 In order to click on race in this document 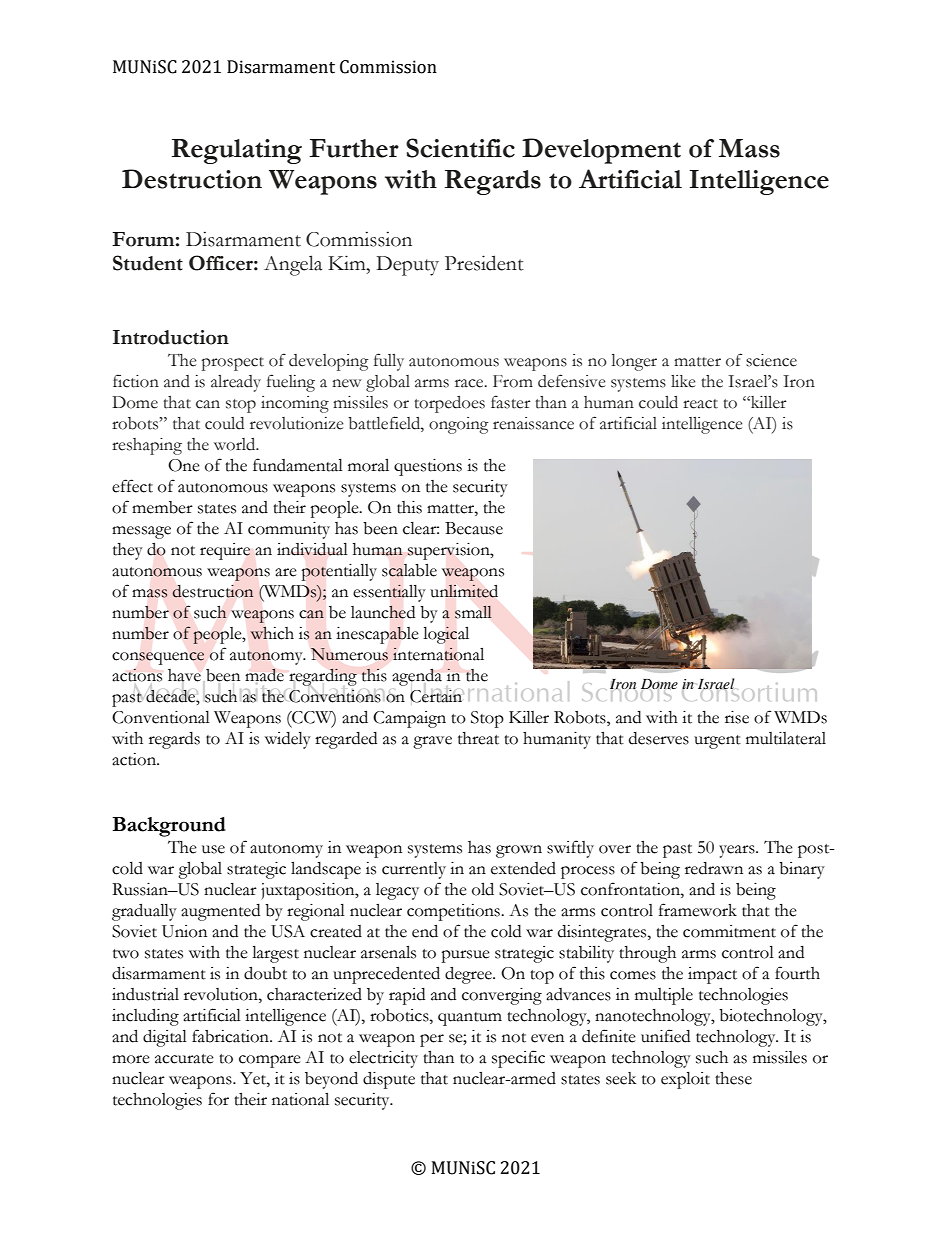, I will do `click(470, 383)`.
